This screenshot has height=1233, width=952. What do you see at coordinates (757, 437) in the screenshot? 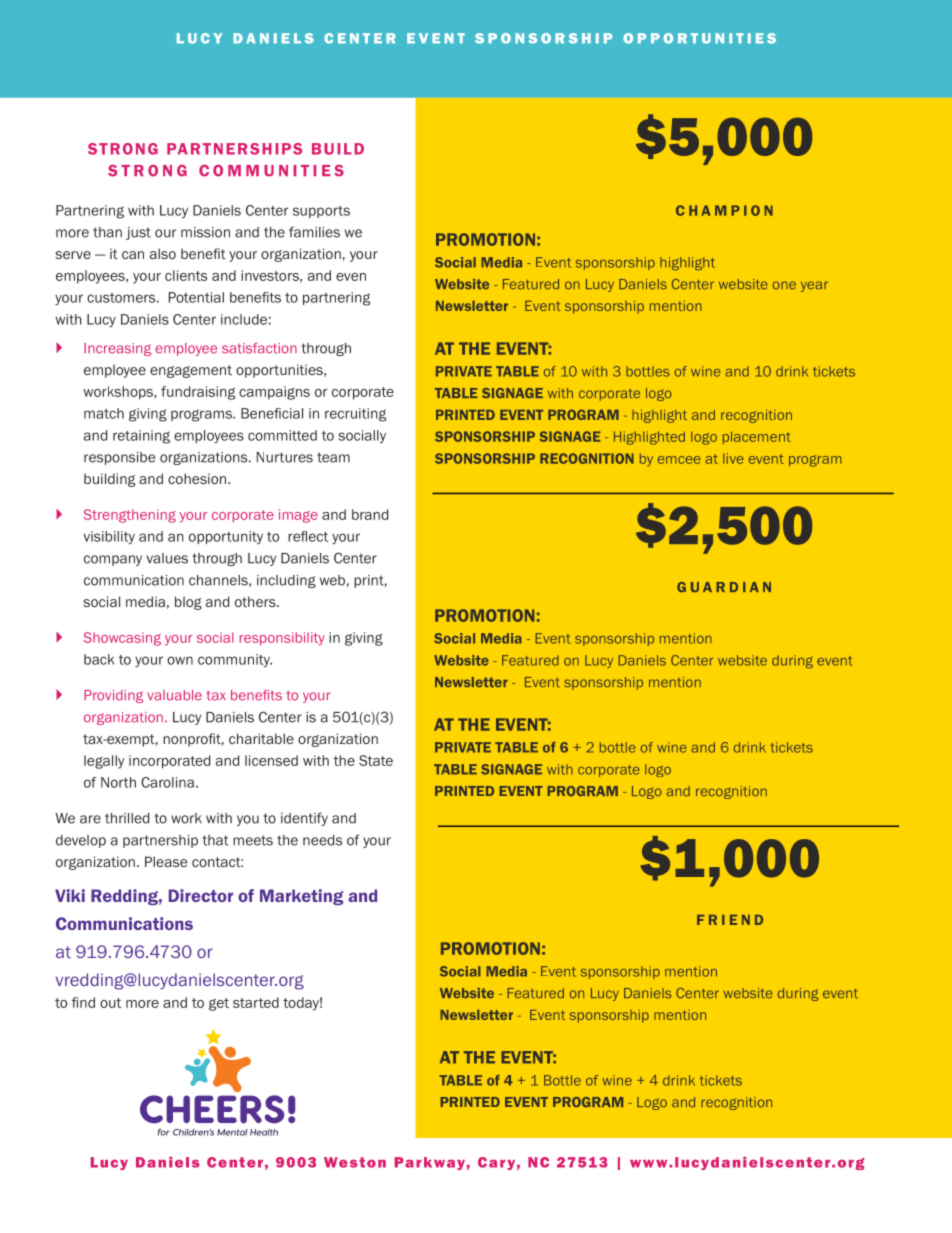
I see `placement` at bounding box center [757, 437].
